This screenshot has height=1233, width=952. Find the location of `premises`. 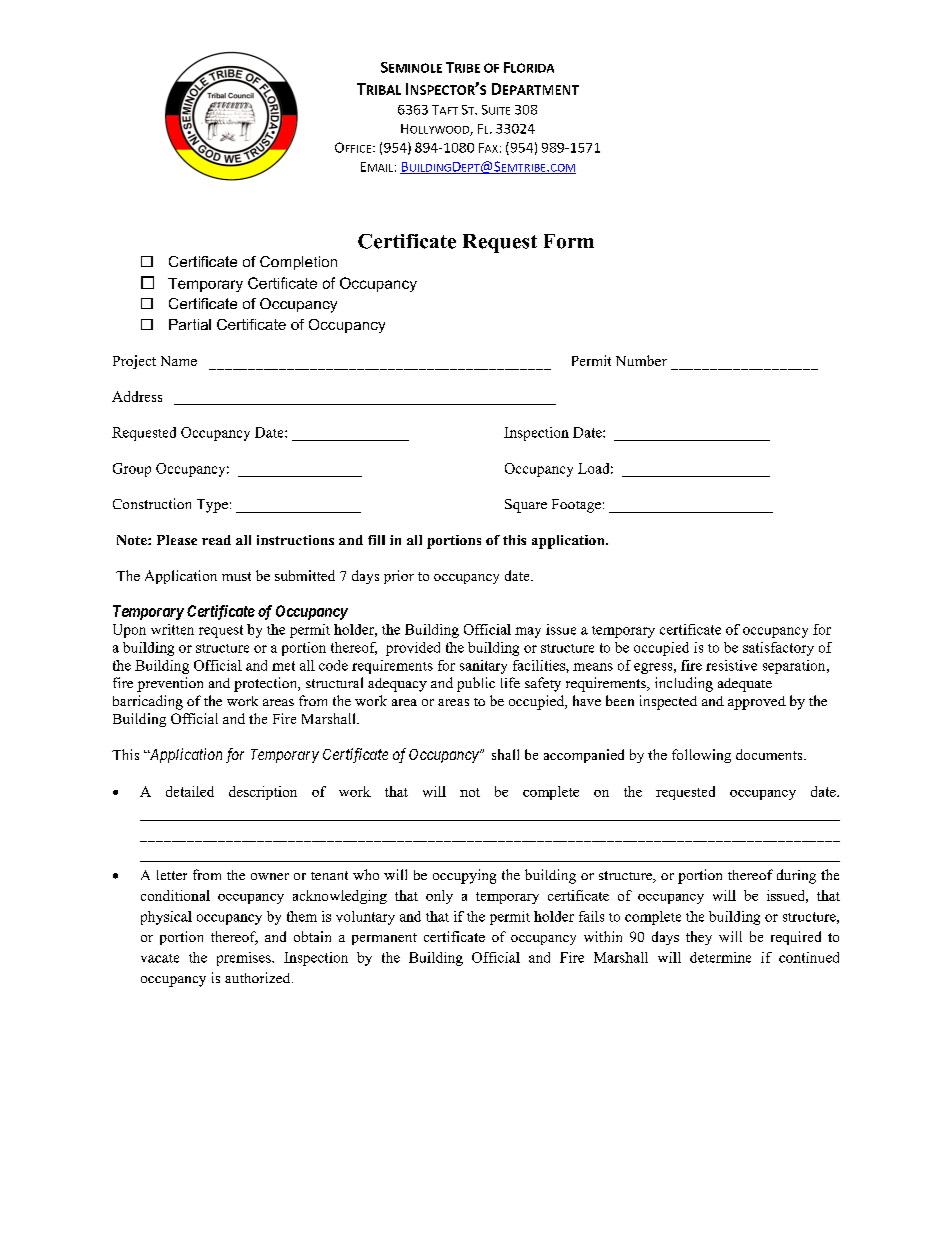

premises is located at coordinates (245, 959).
